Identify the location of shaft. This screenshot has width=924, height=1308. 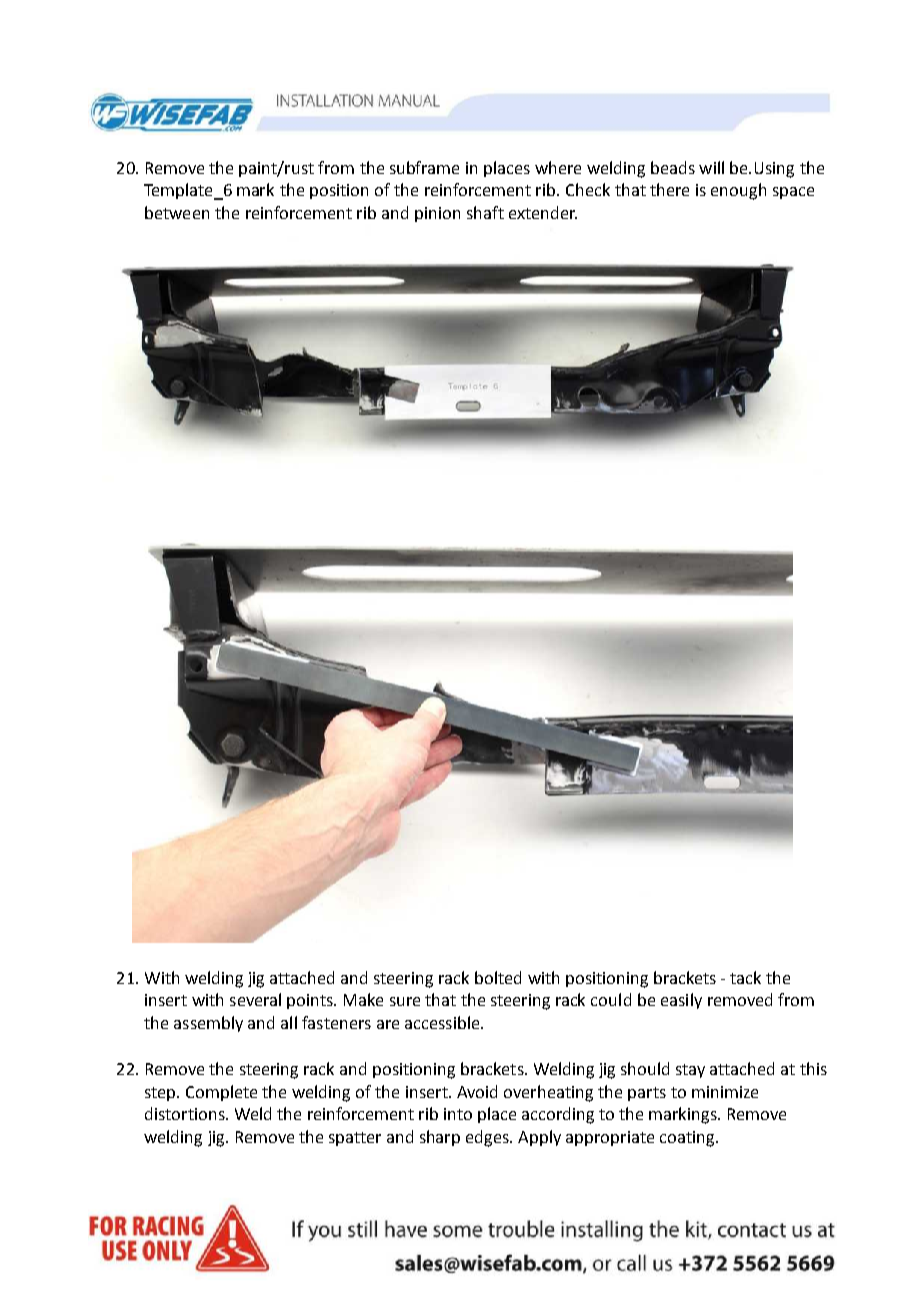
(485, 212).
